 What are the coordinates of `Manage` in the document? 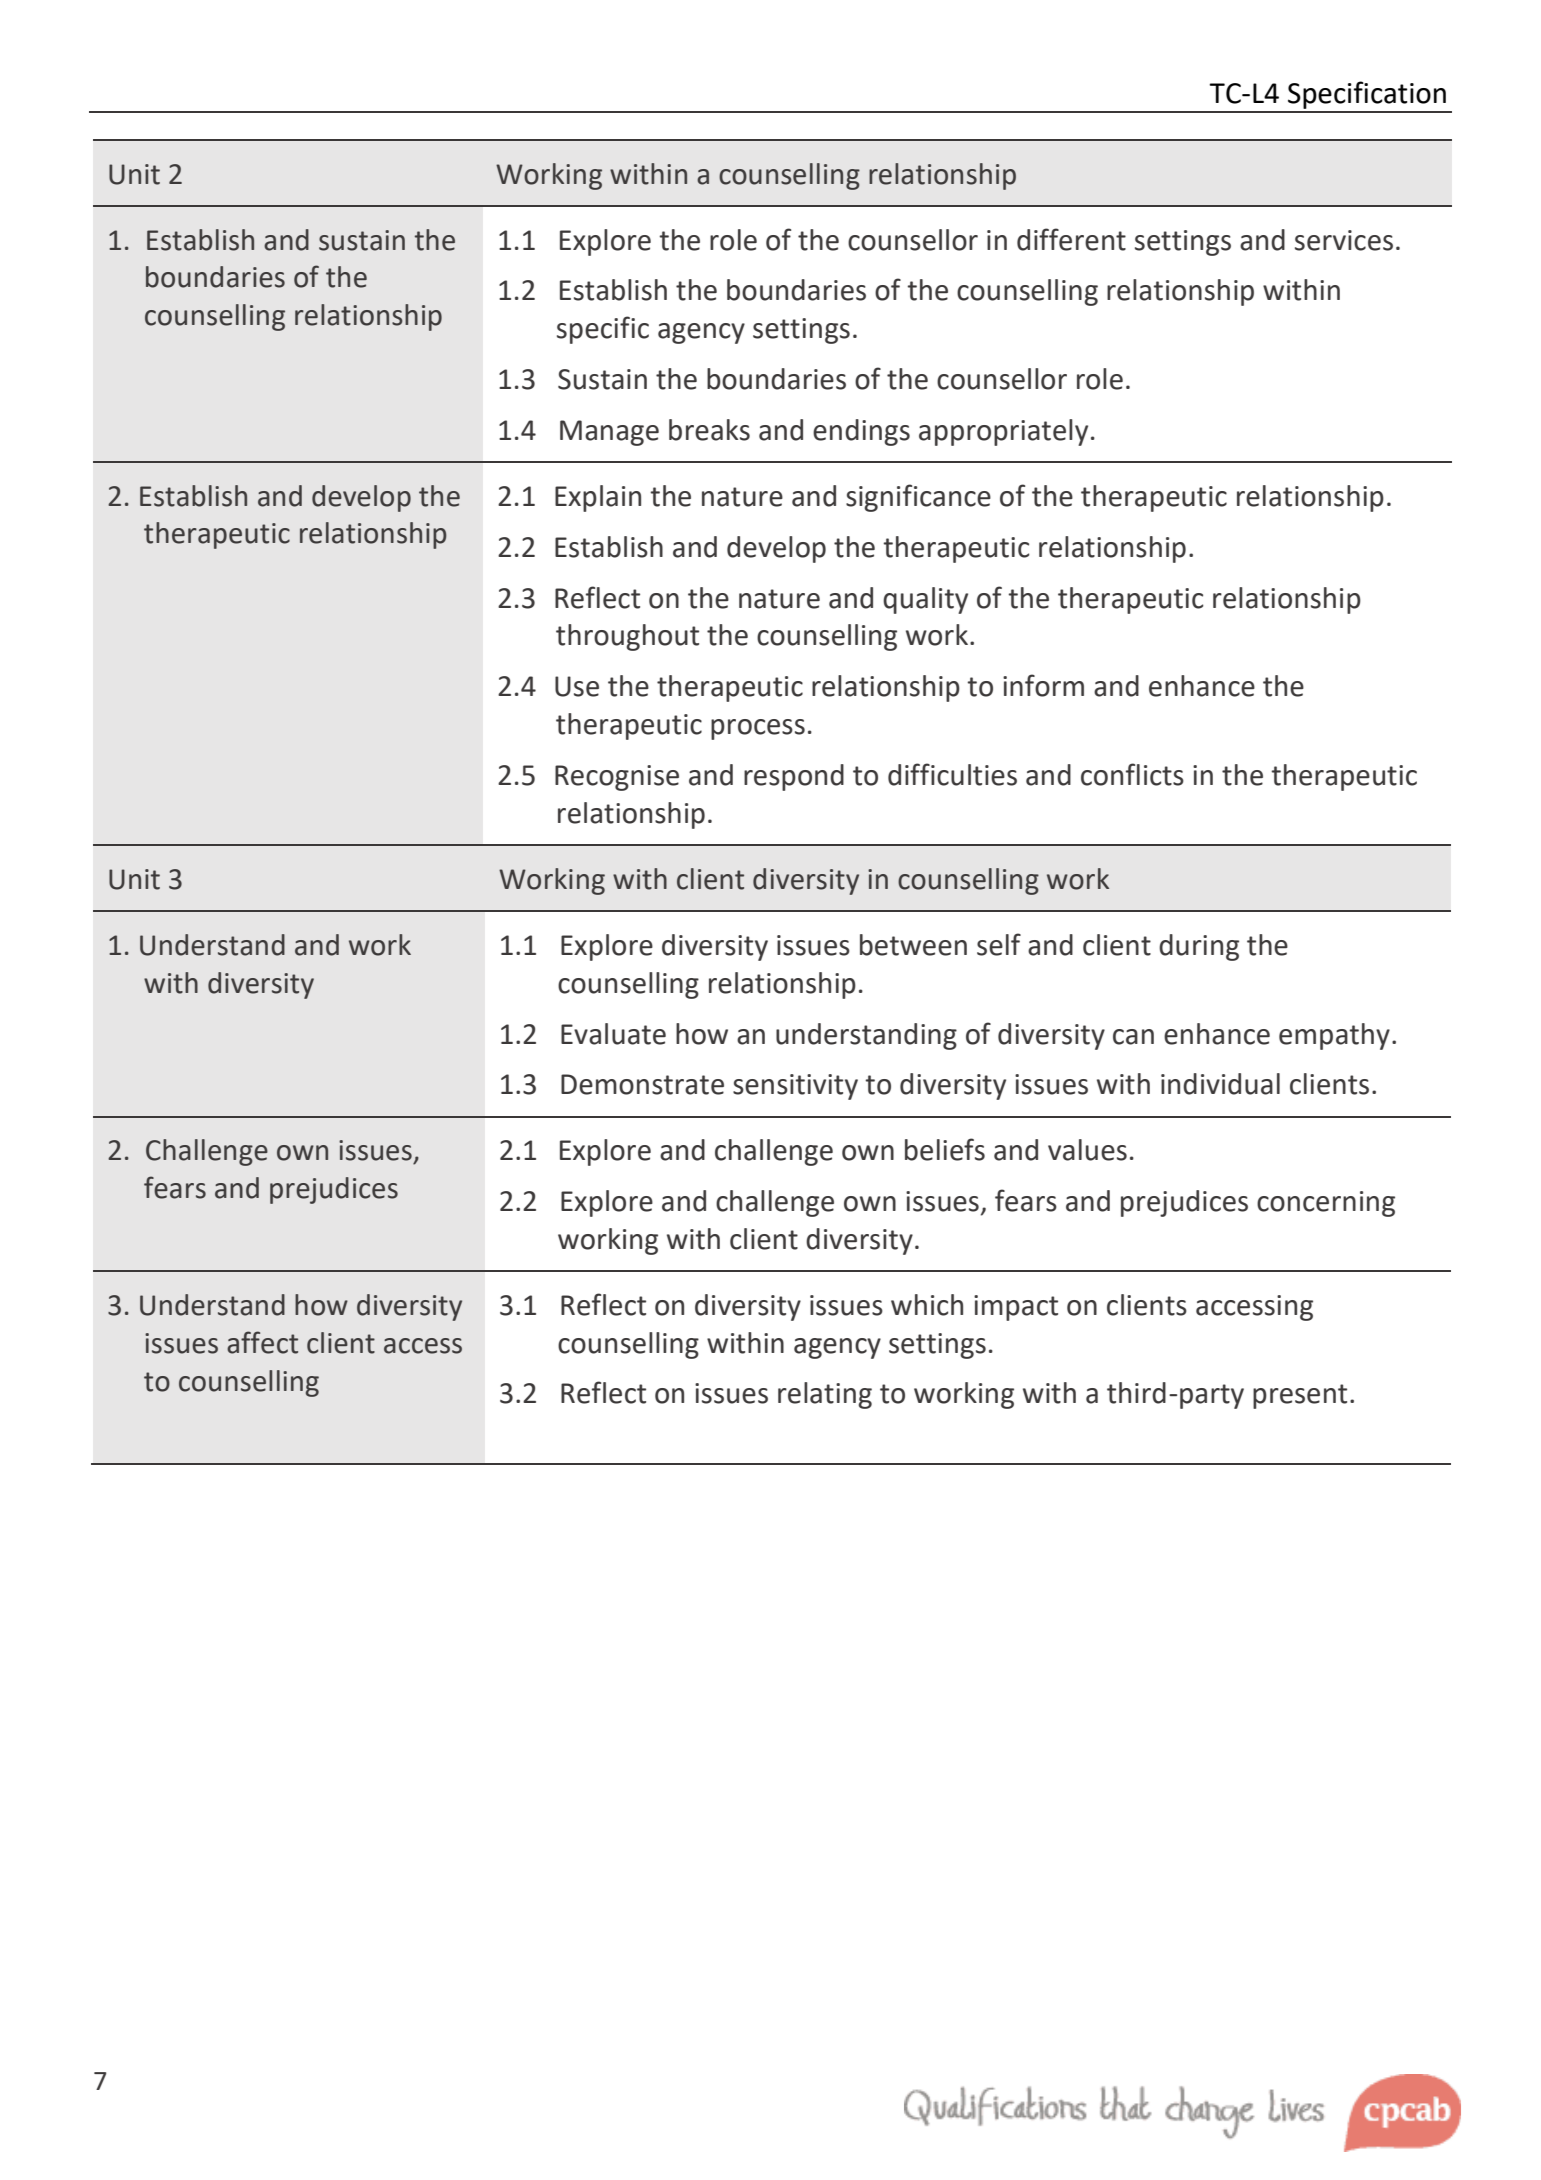 It's located at (609, 433).
